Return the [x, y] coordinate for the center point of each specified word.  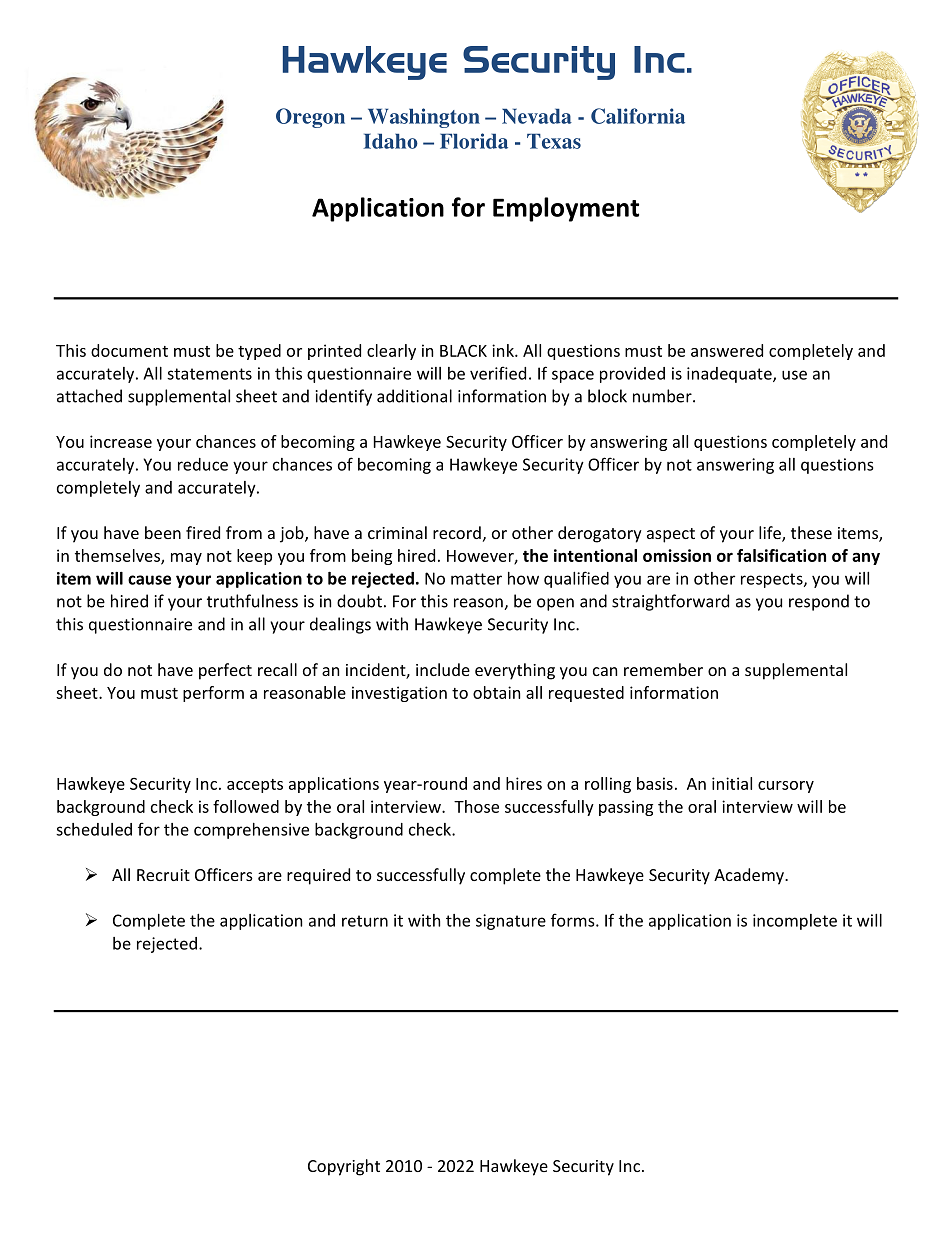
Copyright [344, 1167]
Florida [474, 141]
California [638, 116]
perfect [225, 671]
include [443, 669]
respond [819, 602]
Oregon [310, 118]
